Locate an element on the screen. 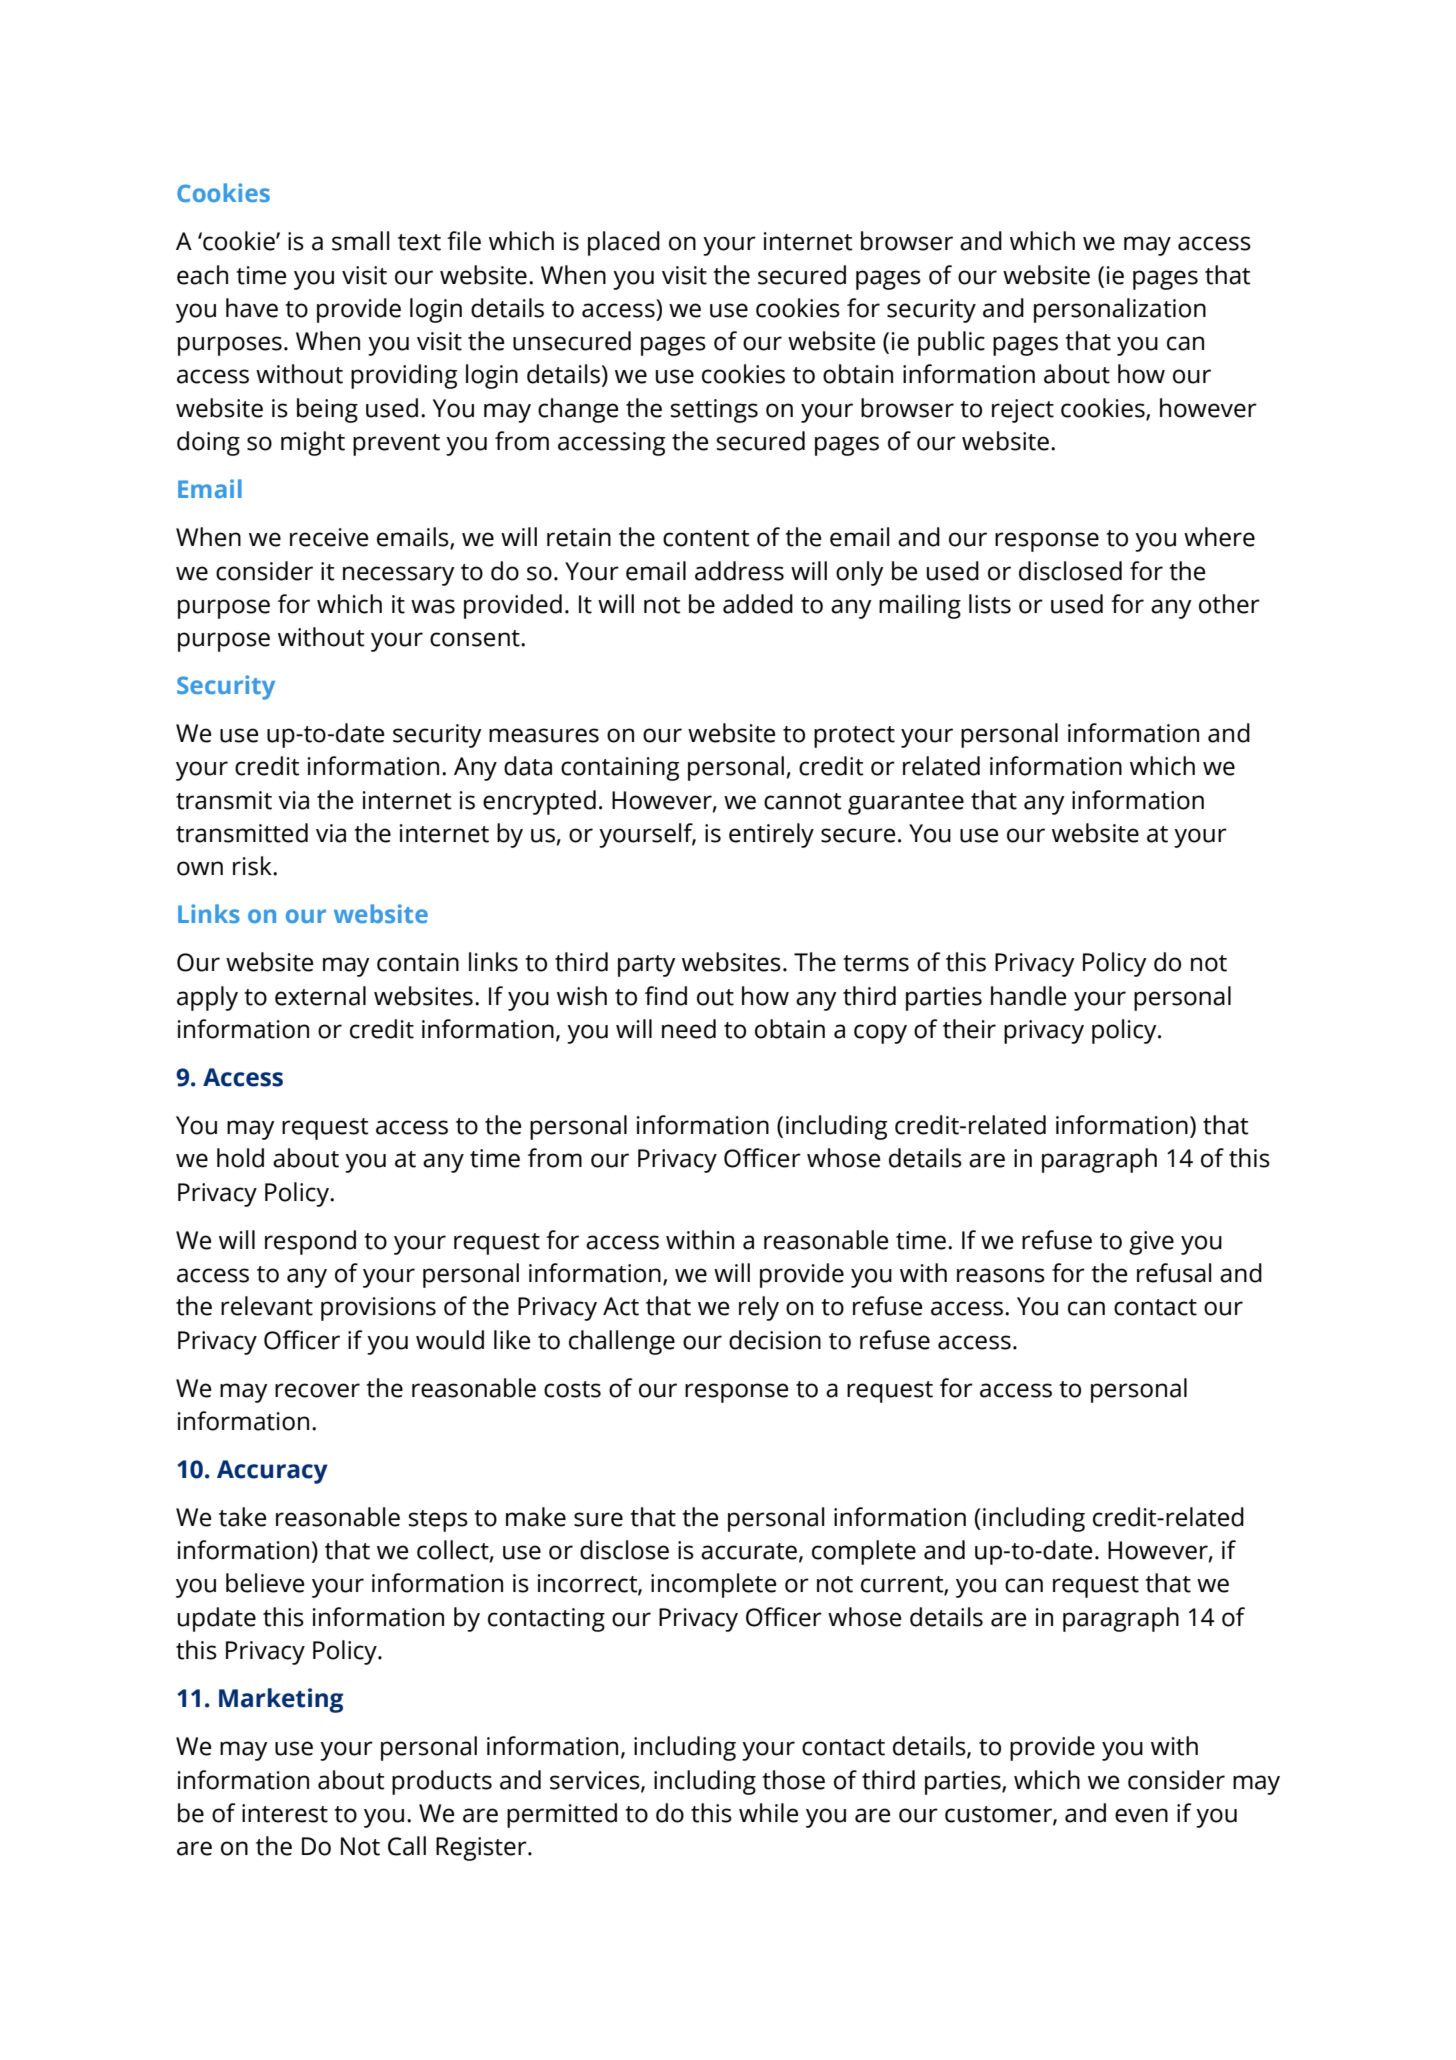 This screenshot has width=1456, height=2060. was is located at coordinates (433, 606).
